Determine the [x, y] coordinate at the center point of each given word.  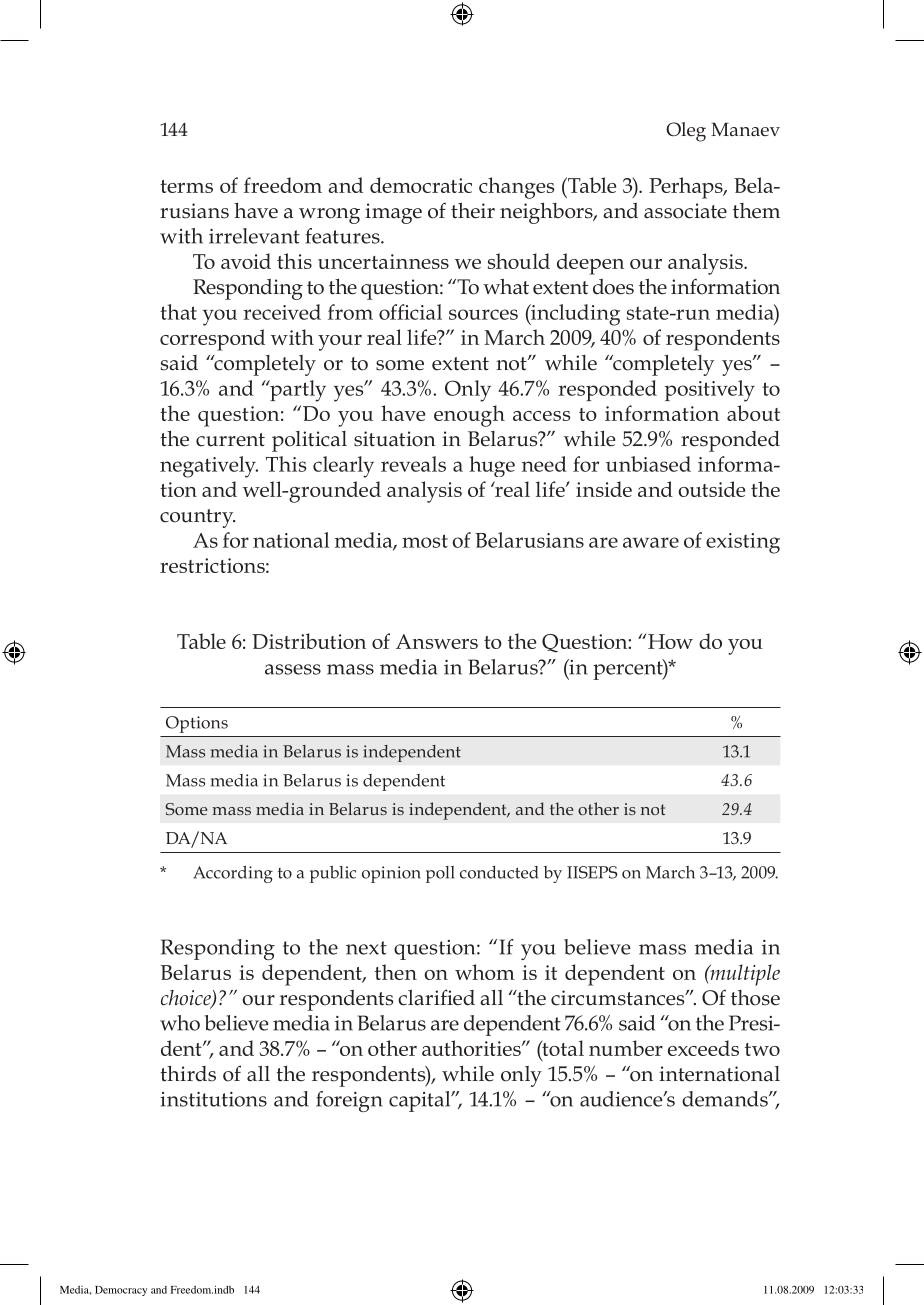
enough [469, 416]
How [669, 641]
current [230, 440]
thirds [188, 1074]
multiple [744, 975]
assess [293, 669]
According [233, 874]
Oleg [686, 132]
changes [516, 188]
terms [186, 186]
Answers [437, 641]
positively [710, 391]
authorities [472, 1048]
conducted [499, 872]
